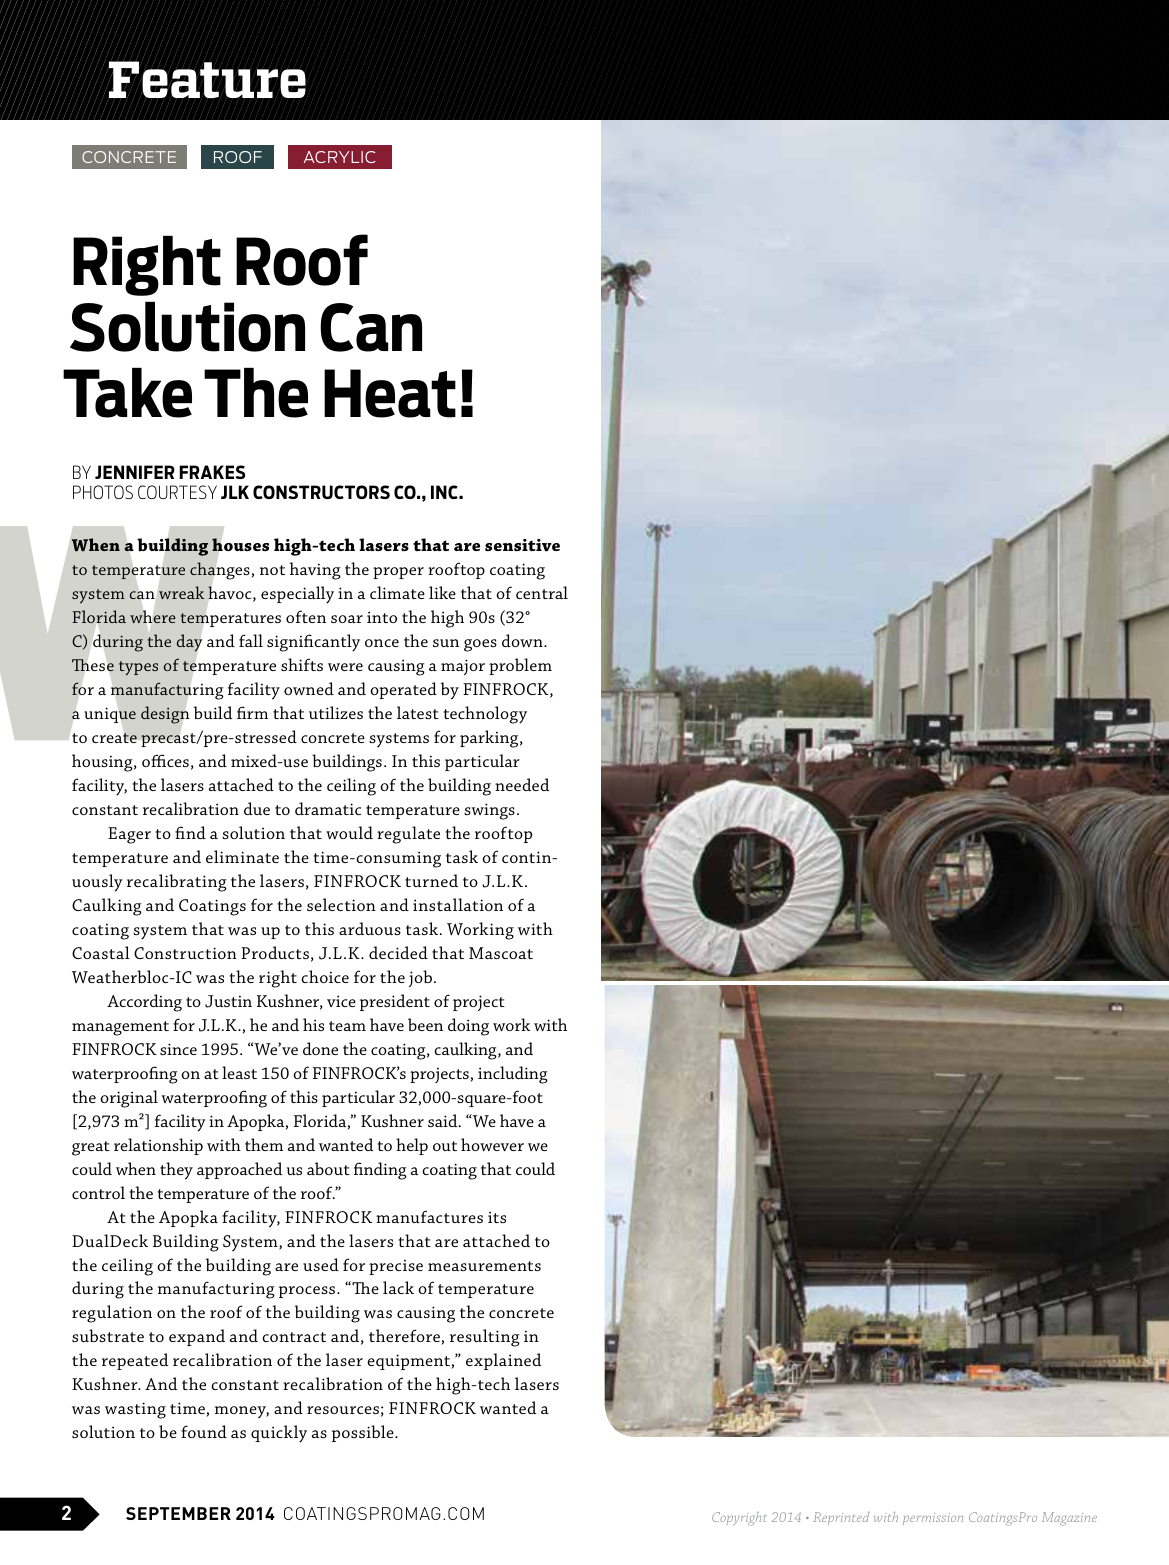  What do you see at coordinates (228, 1001) in the screenshot?
I see `Justin` at bounding box center [228, 1001].
